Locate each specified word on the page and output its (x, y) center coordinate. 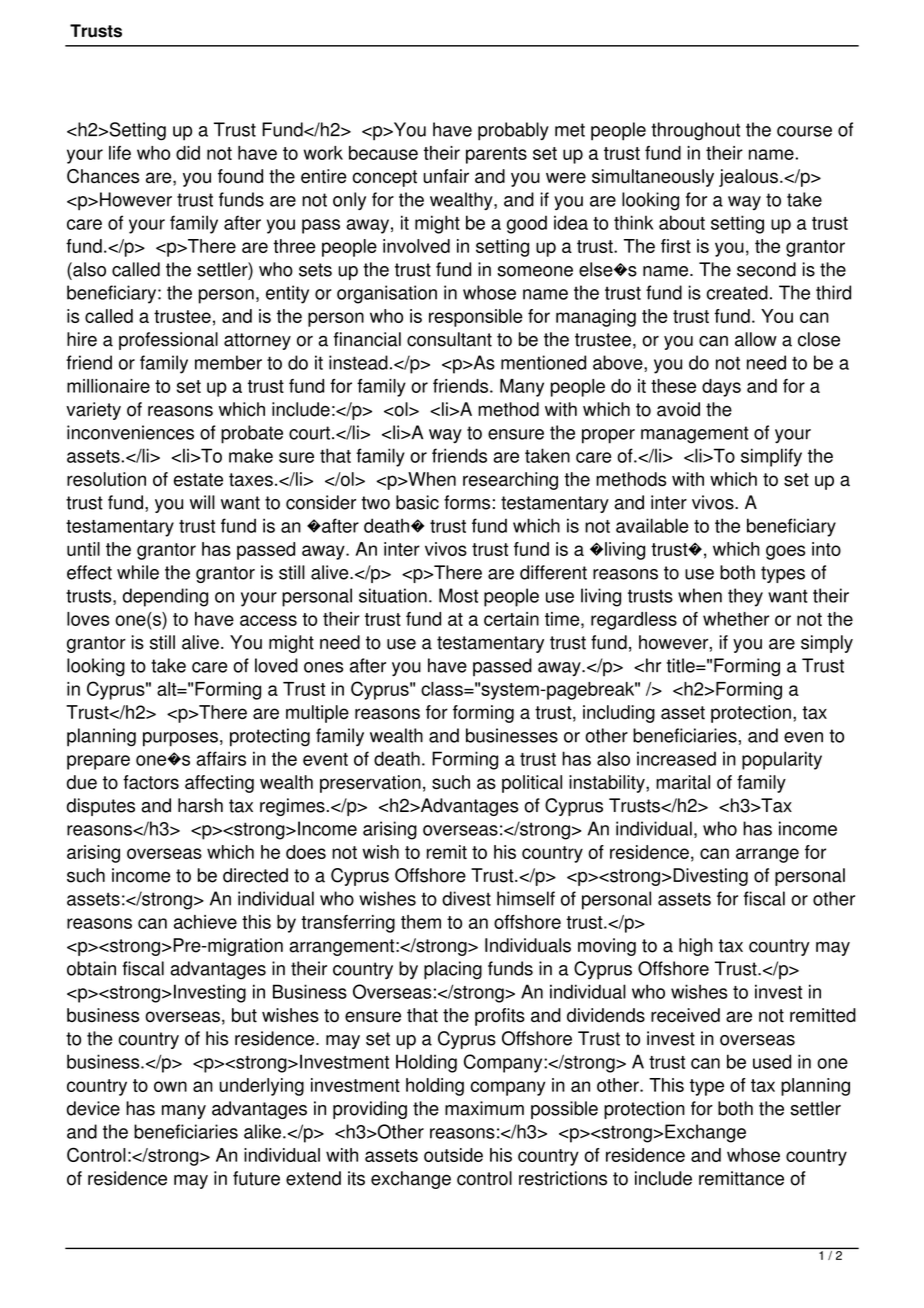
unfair (446, 176)
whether (736, 619)
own (170, 1086)
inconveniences (130, 432)
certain (511, 619)
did (188, 153)
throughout (696, 131)
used (772, 1061)
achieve (205, 922)
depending (165, 597)
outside (453, 1155)
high (696, 947)
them (421, 922)
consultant (449, 339)
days (721, 388)
